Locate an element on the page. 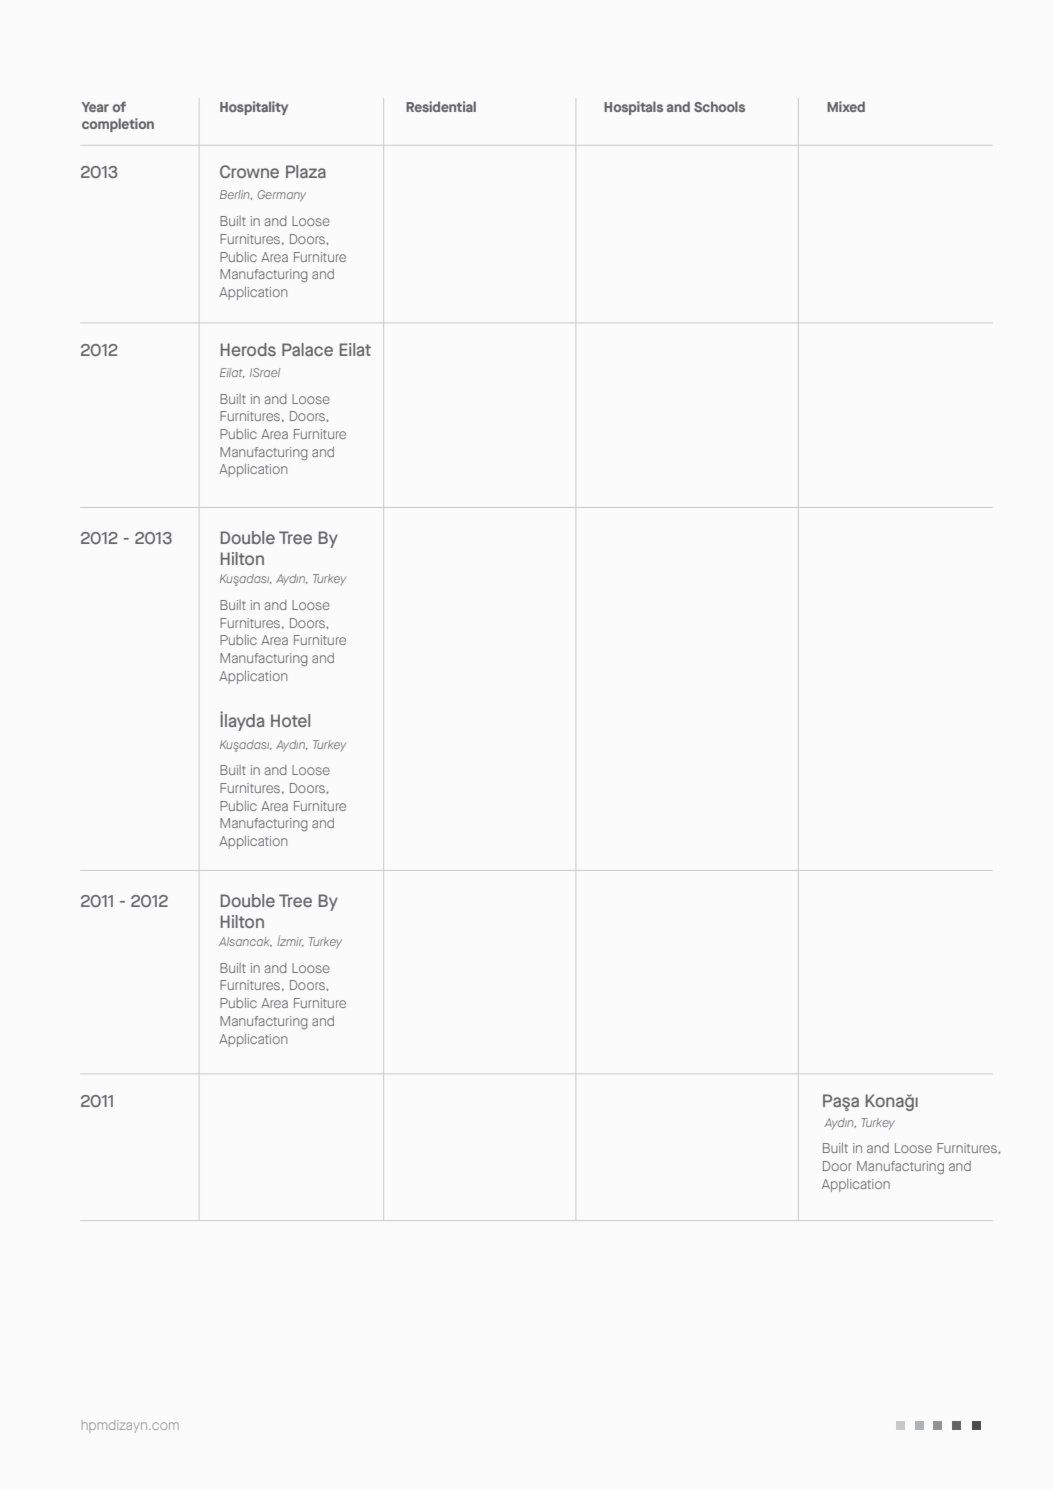  completion is located at coordinates (118, 125).
